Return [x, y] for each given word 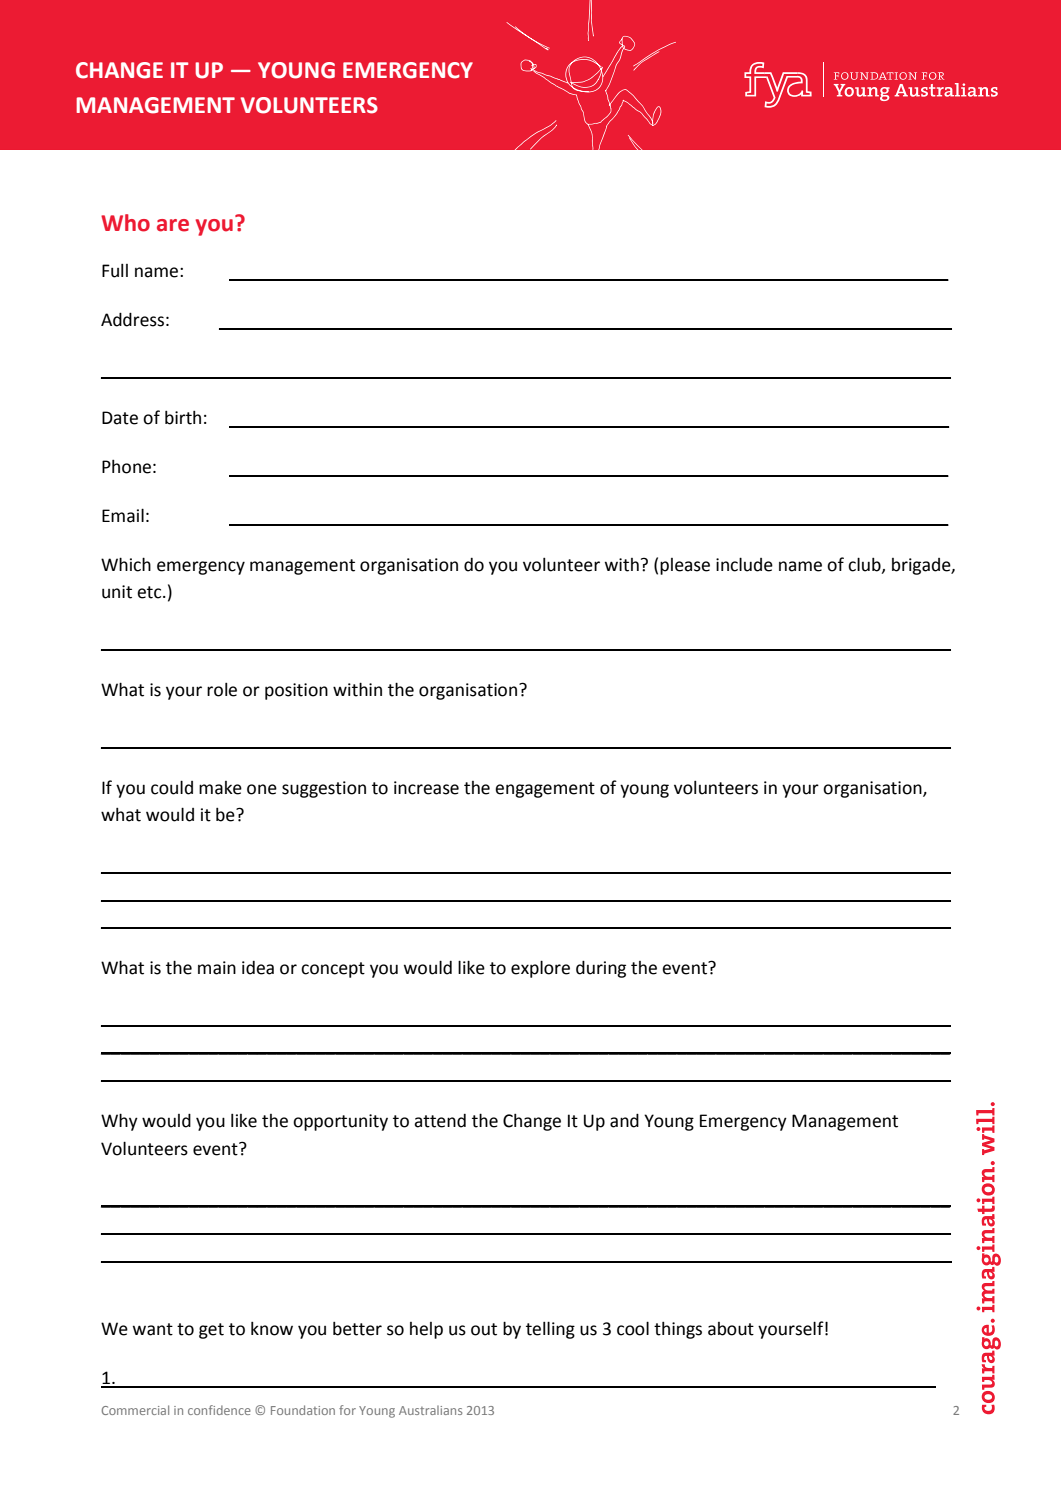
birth [183, 418]
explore [540, 969]
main [217, 968]
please [685, 566]
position [296, 691]
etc [150, 592]
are [173, 225]
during [601, 969]
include [744, 564]
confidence [219, 1410]
